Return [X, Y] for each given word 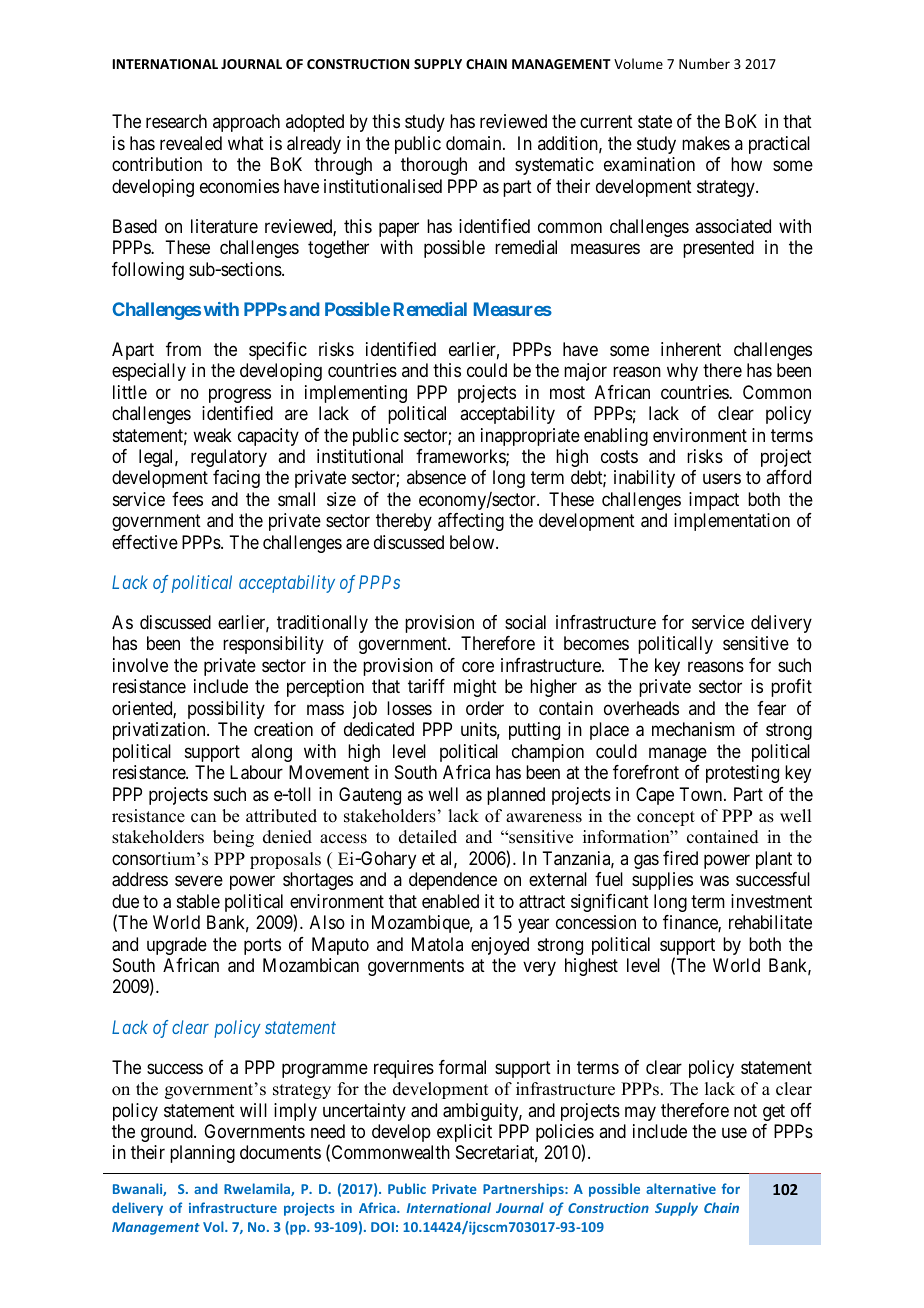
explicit [464, 1133]
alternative [681, 1188]
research [176, 121]
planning [202, 1154]
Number [704, 63]
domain [475, 143]
